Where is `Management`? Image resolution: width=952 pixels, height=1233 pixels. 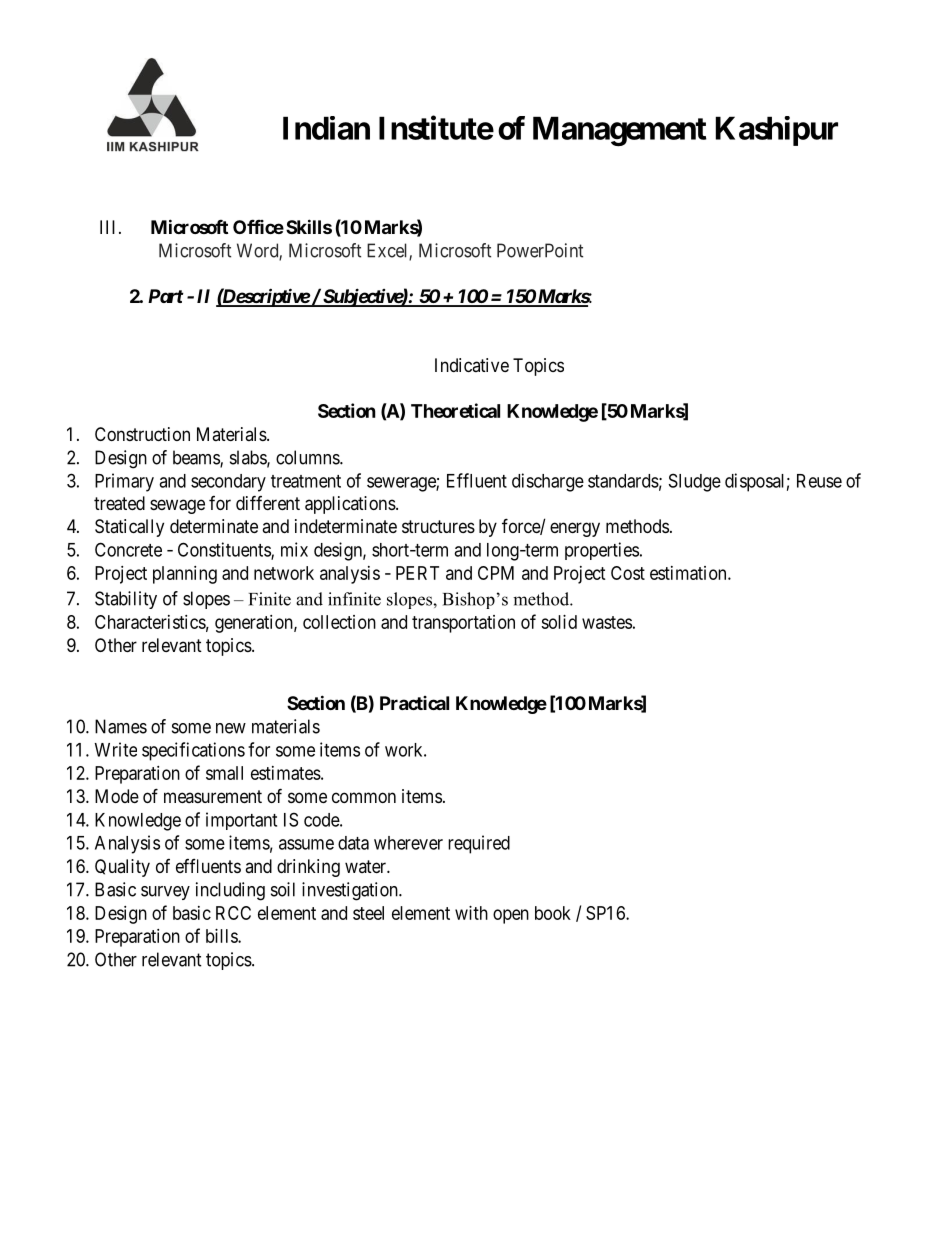 Management is located at coordinates (620, 131).
